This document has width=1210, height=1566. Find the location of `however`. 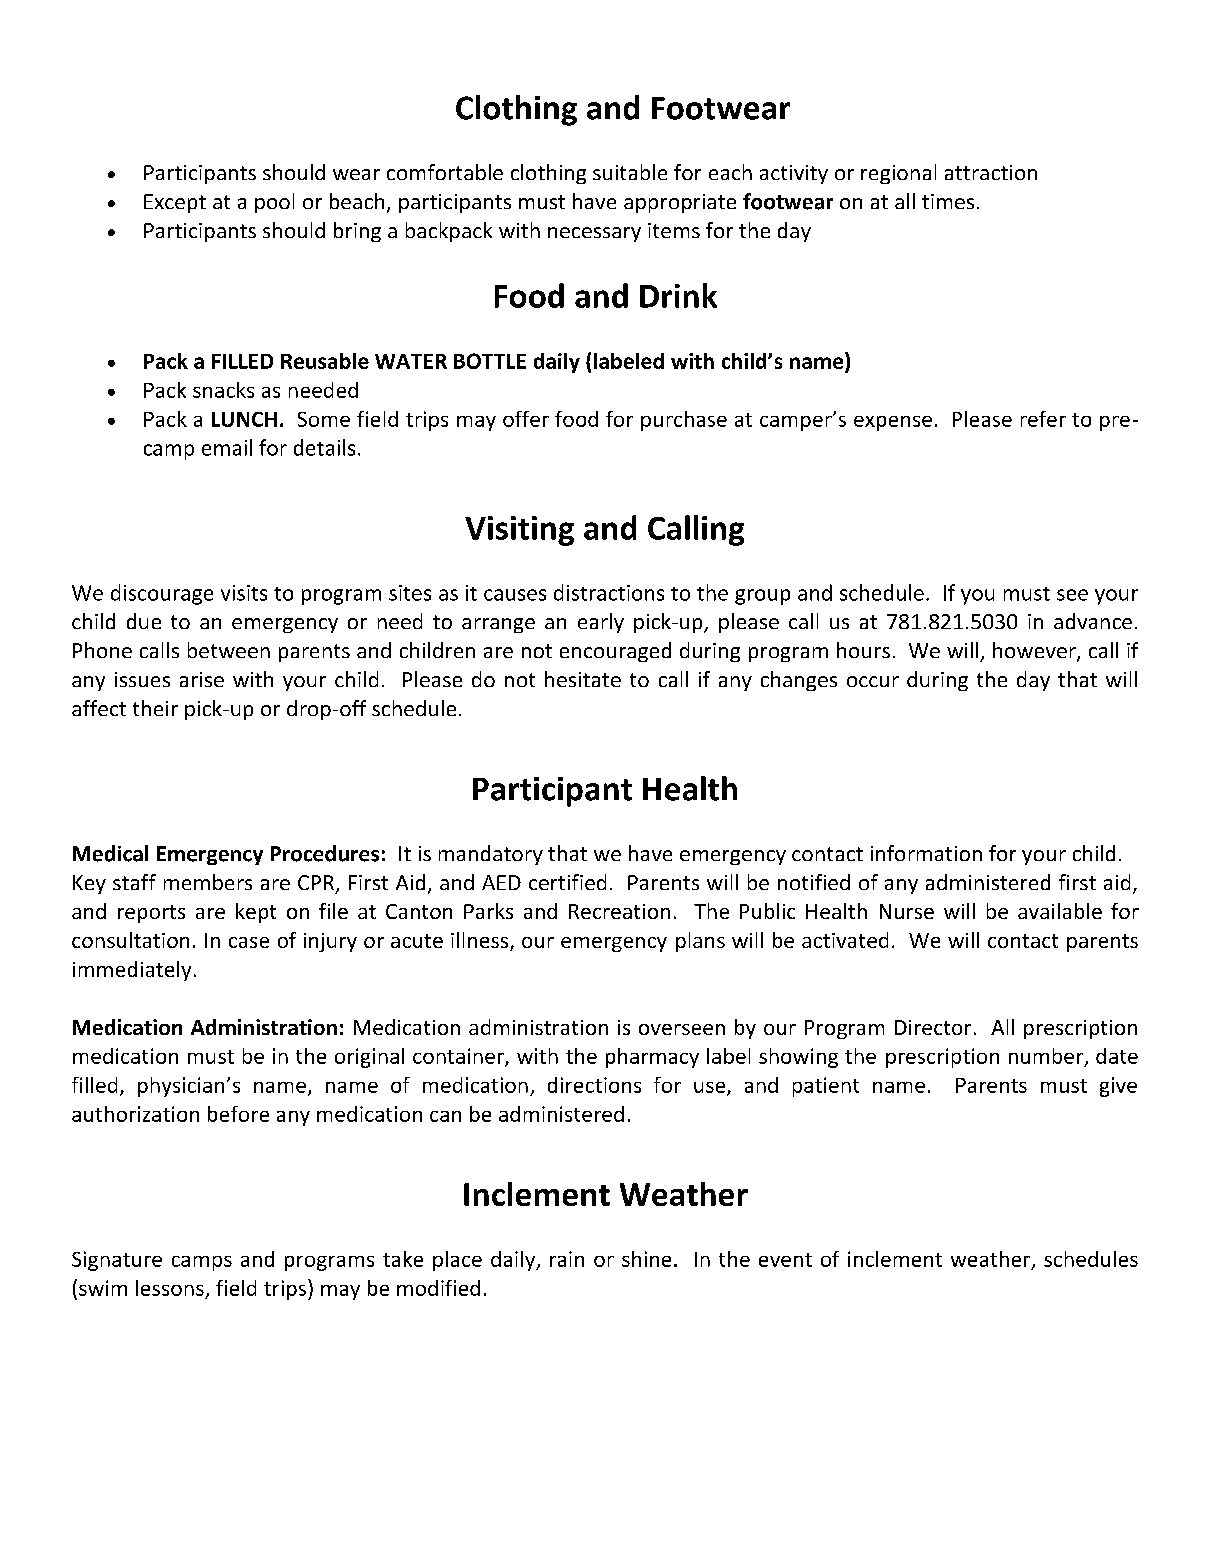

however is located at coordinates (1035, 651).
